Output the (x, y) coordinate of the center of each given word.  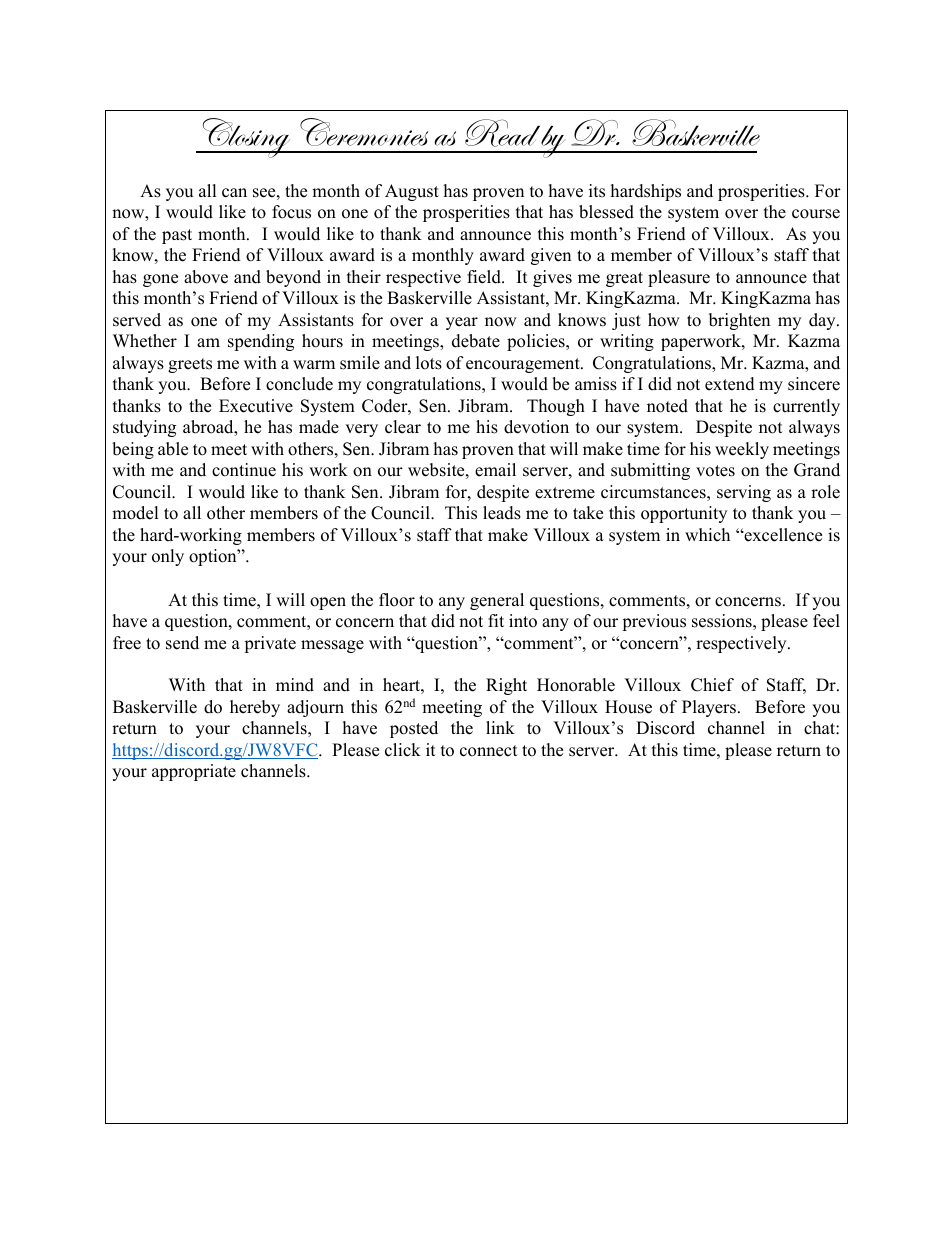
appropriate (194, 772)
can (234, 193)
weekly (742, 450)
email (495, 470)
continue (244, 470)
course (816, 214)
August (412, 192)
